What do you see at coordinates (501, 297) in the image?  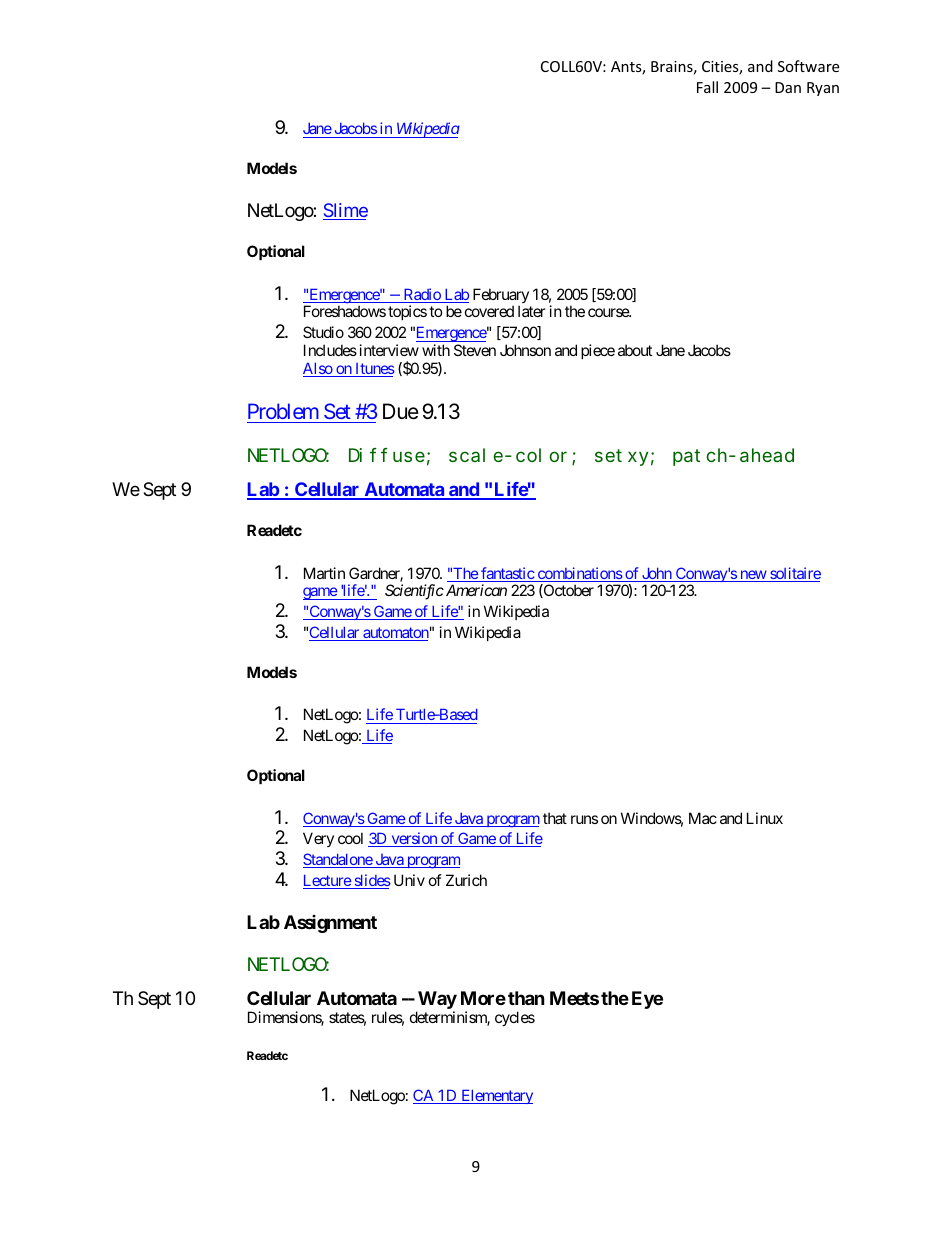 I see `February` at bounding box center [501, 297].
